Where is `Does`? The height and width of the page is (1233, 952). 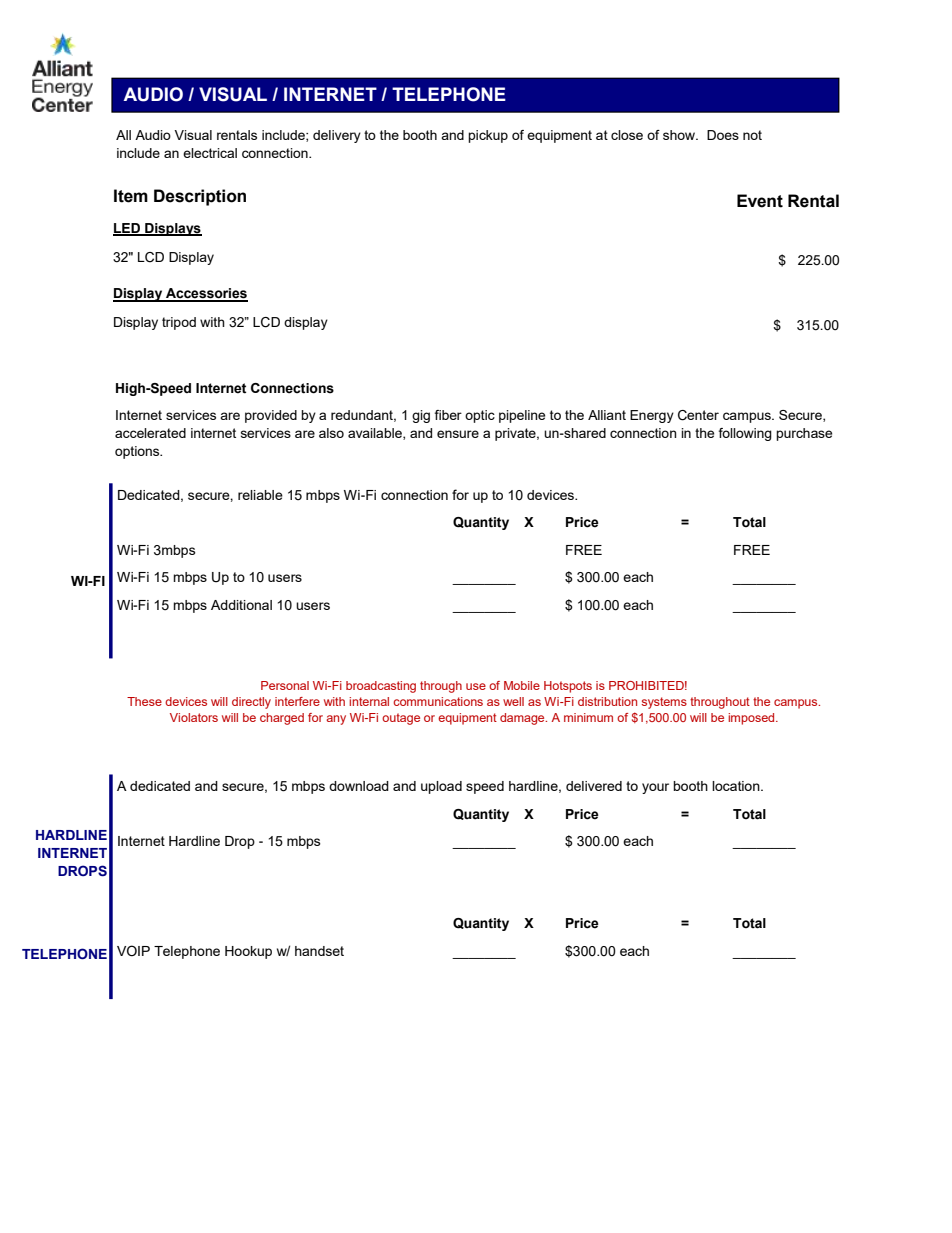 Does is located at coordinates (723, 135).
